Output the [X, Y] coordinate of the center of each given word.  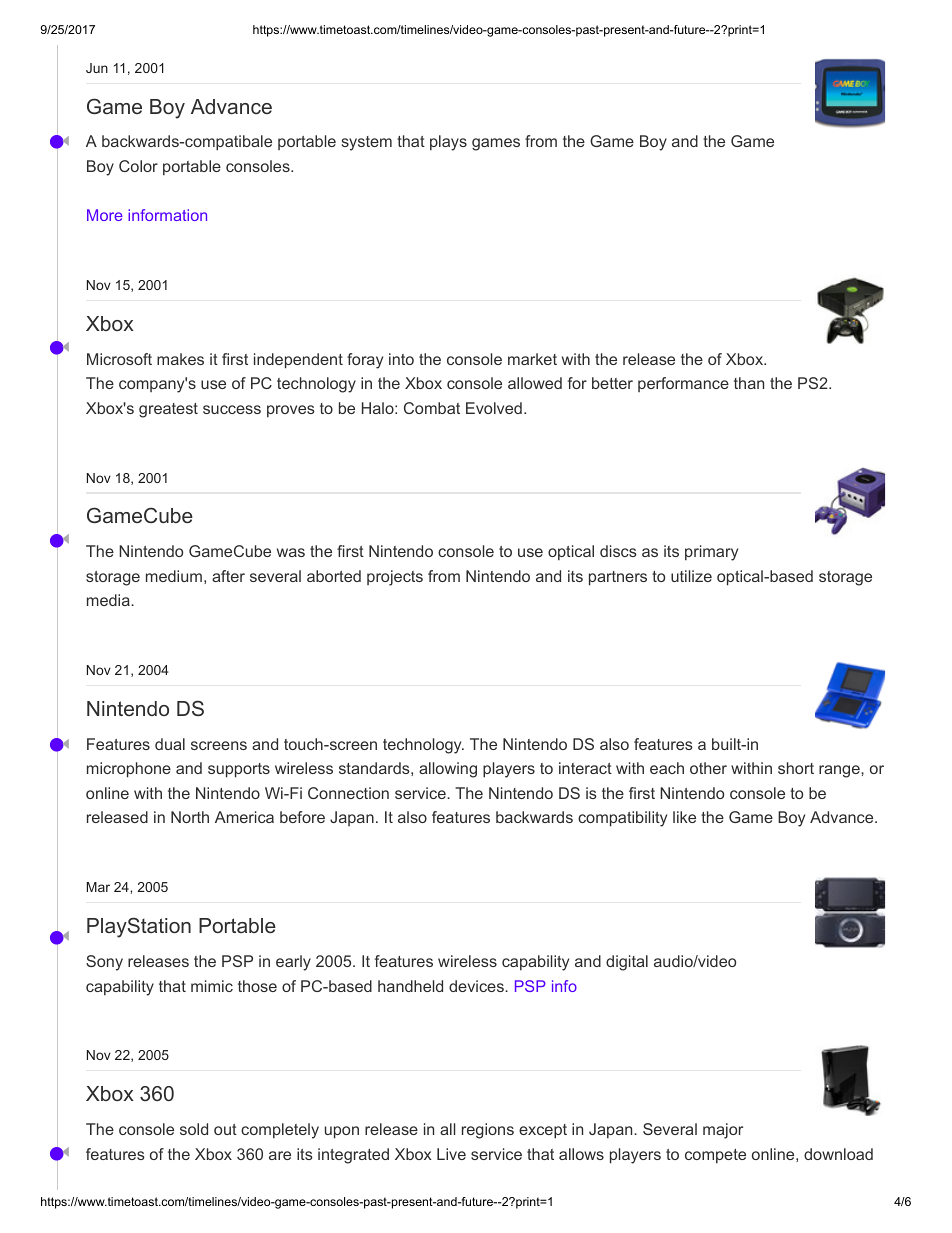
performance [683, 384]
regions [488, 1131]
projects [395, 578]
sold [194, 1129]
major [723, 1131]
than [749, 383]
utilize [691, 576]
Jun [97, 68]
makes [180, 359]
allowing [448, 770]
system [367, 143]
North [190, 817]
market [532, 359]
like [684, 817]
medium [174, 576]
